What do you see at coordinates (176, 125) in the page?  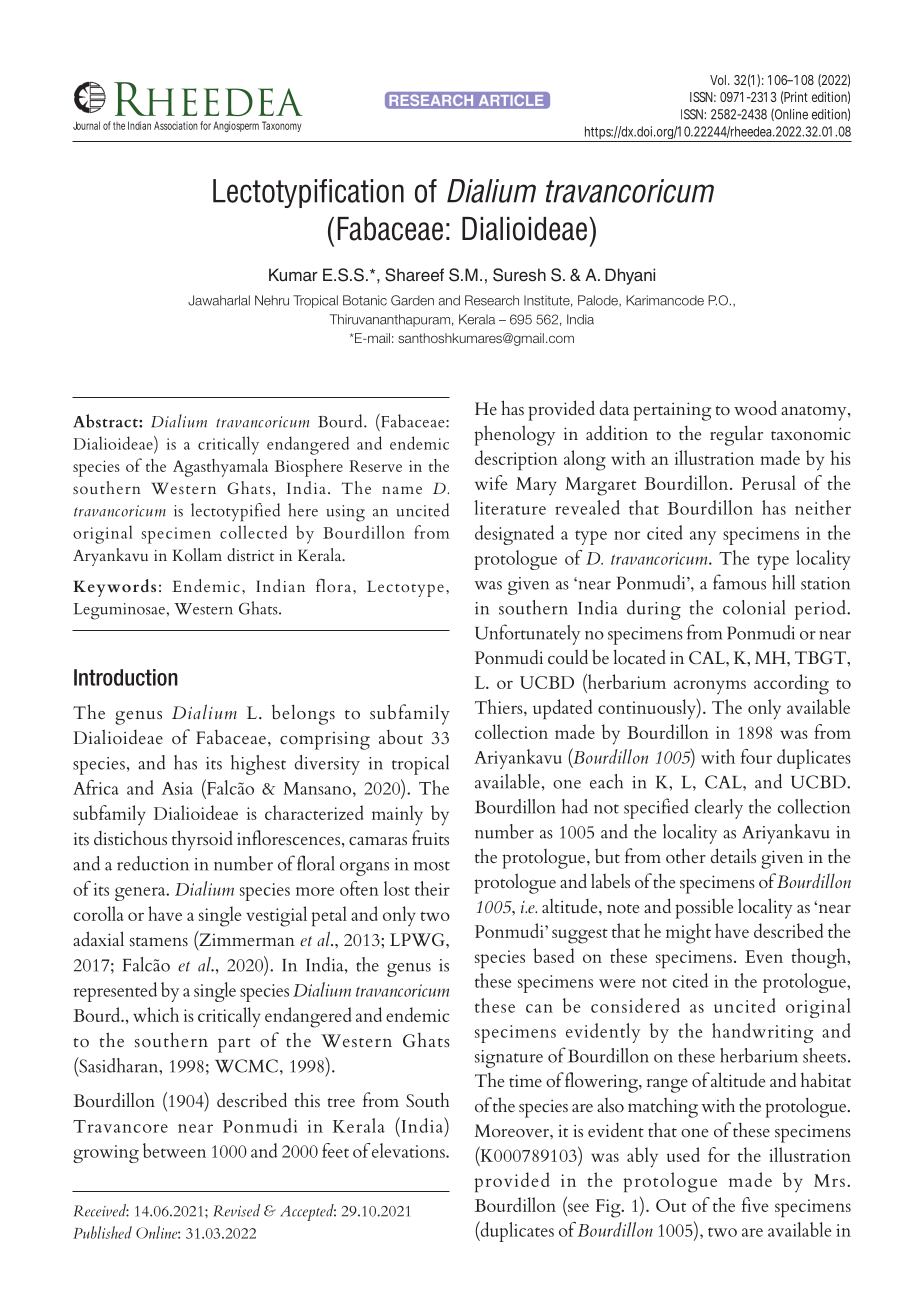 I see `Association` at bounding box center [176, 125].
